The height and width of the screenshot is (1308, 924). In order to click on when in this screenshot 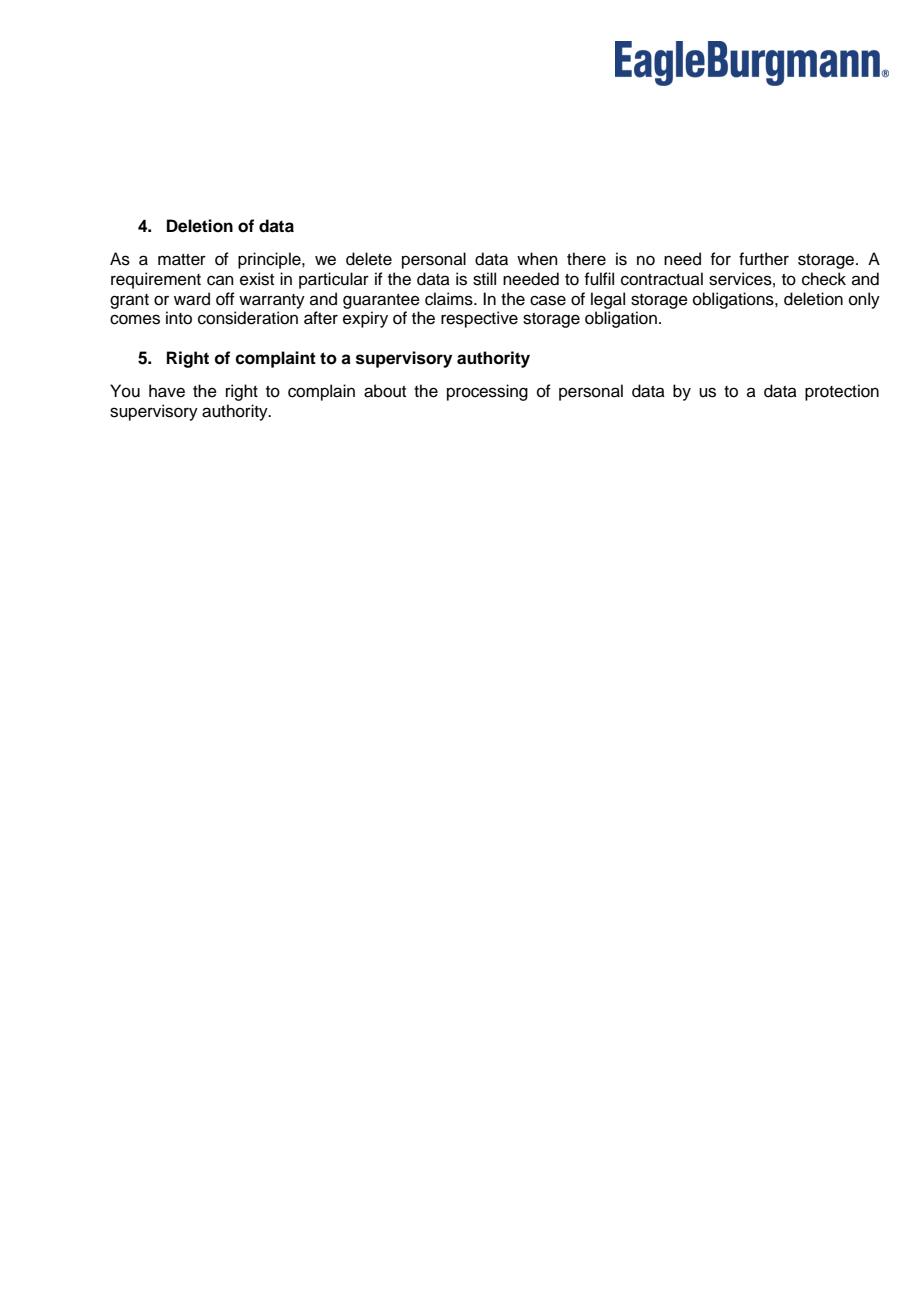, I will do `click(537, 259)`.
